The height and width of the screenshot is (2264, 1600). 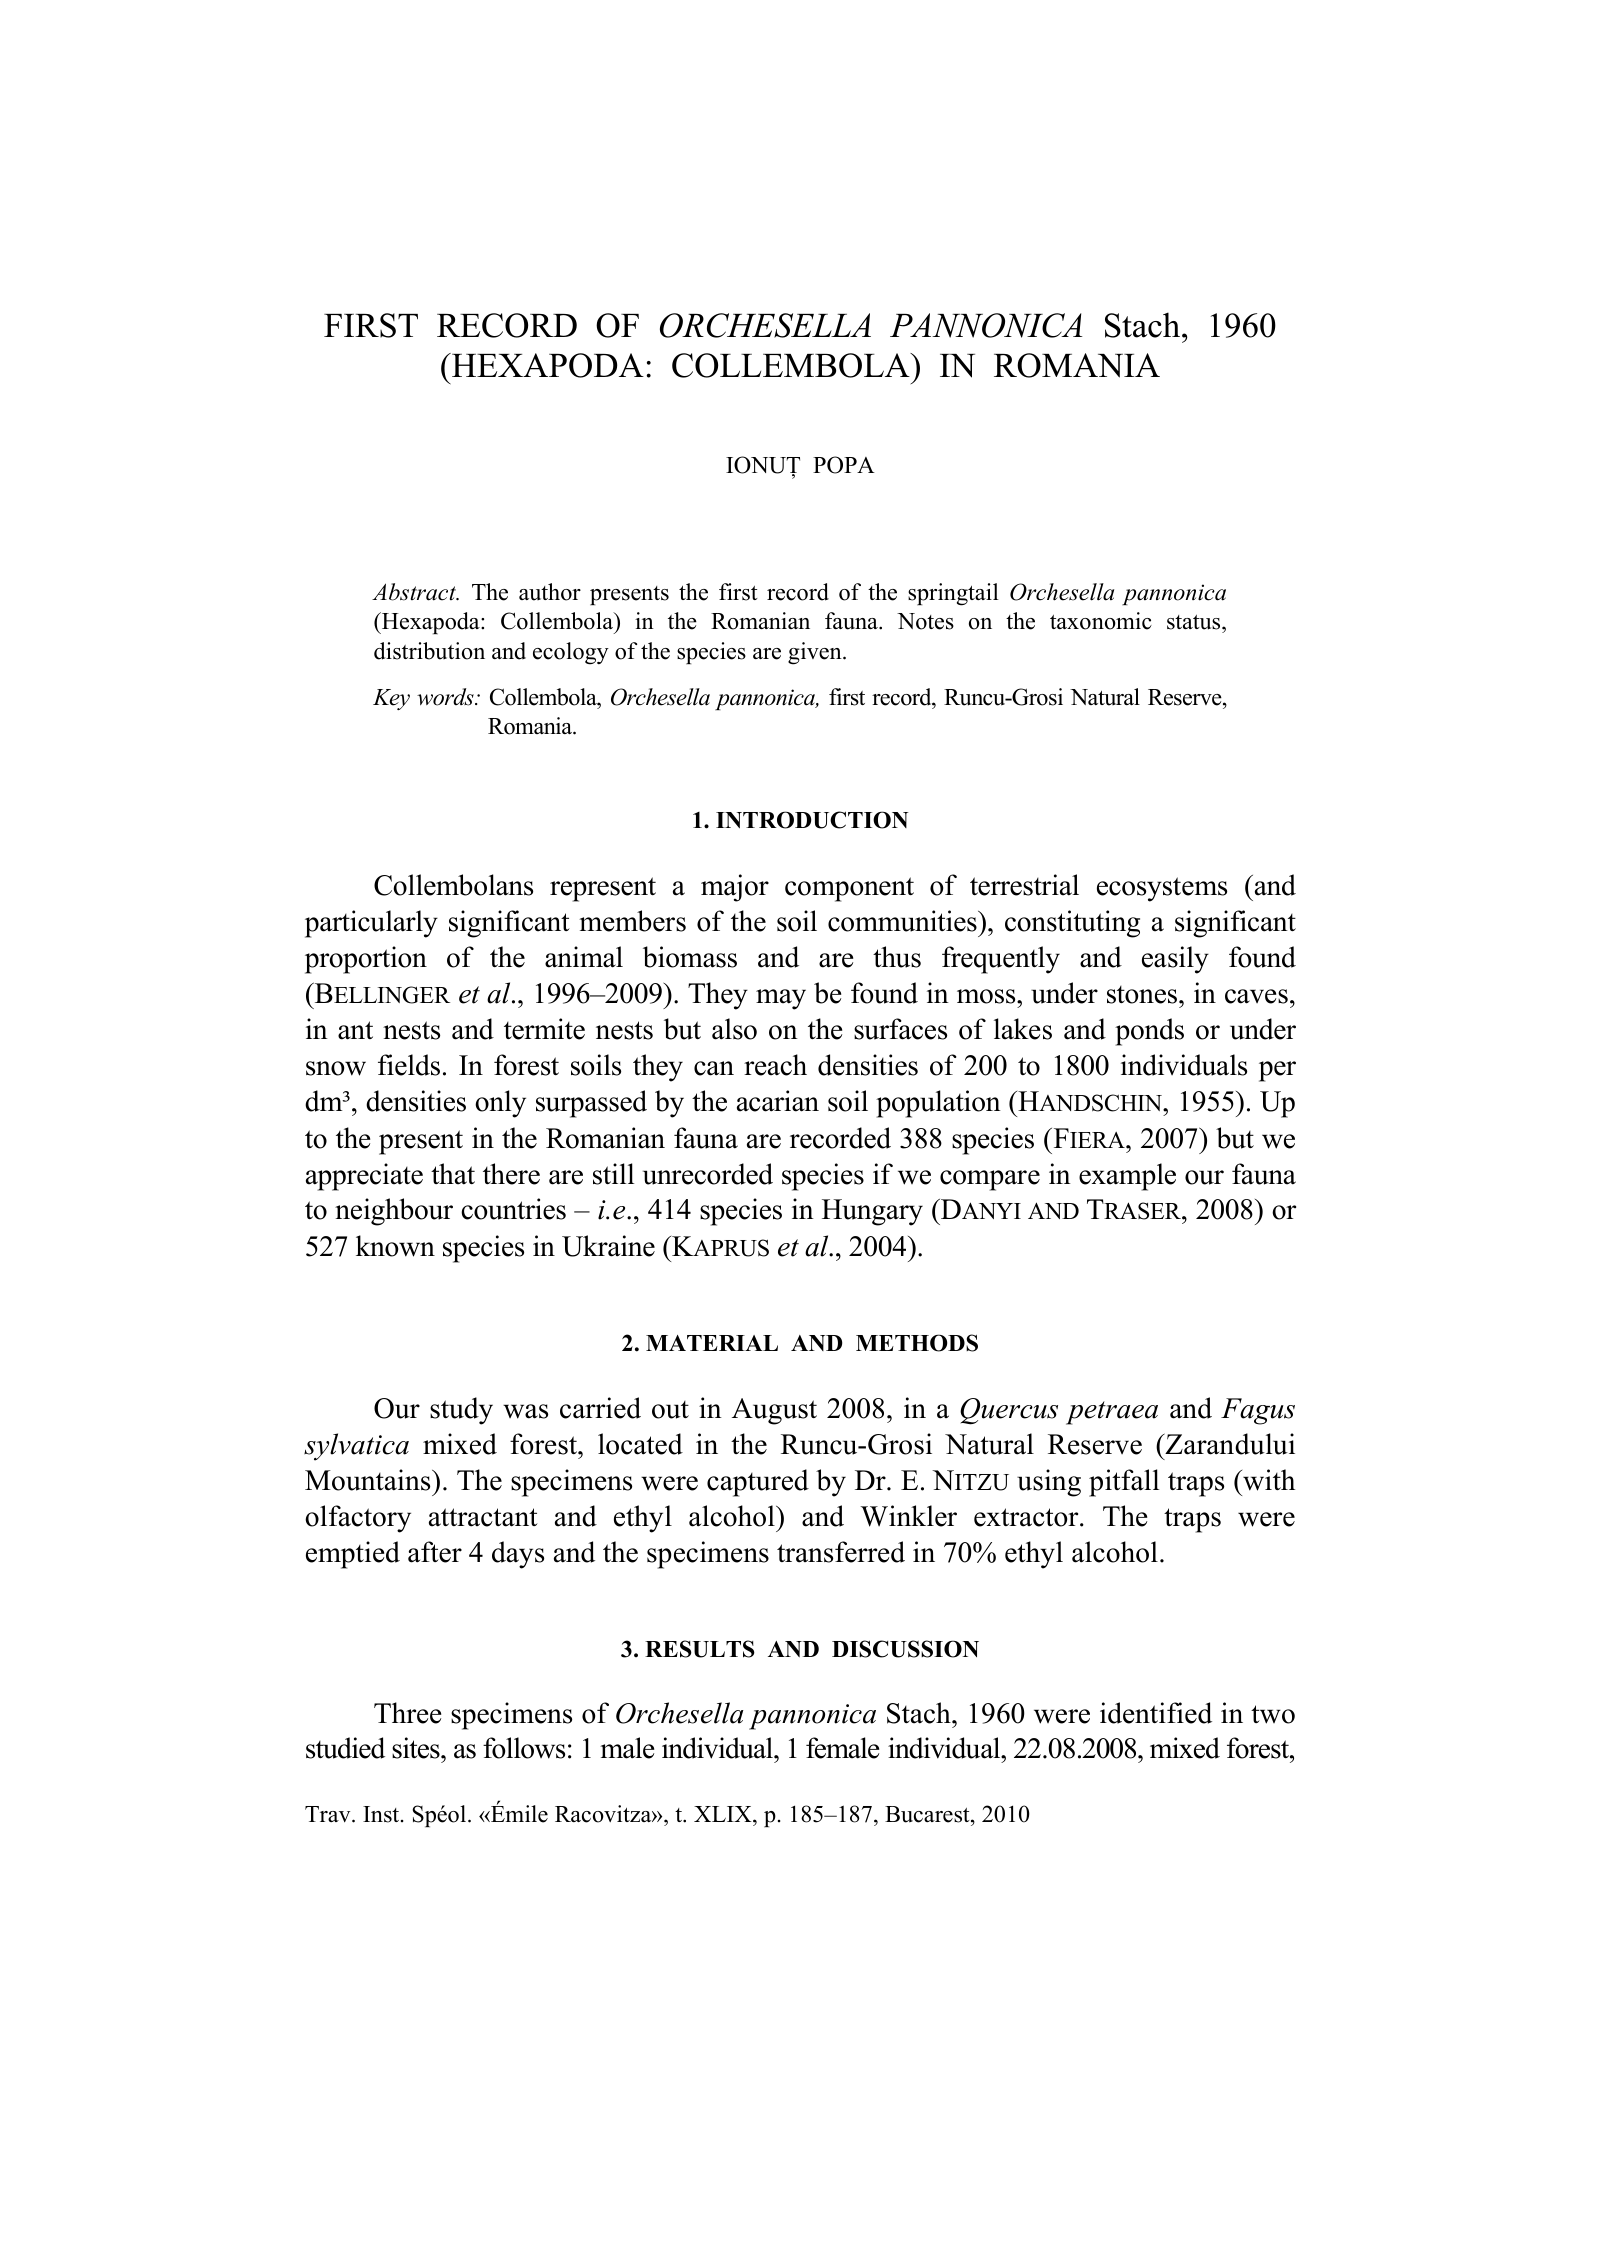 What do you see at coordinates (844, 465) in the screenshot?
I see `POPA` at bounding box center [844, 465].
